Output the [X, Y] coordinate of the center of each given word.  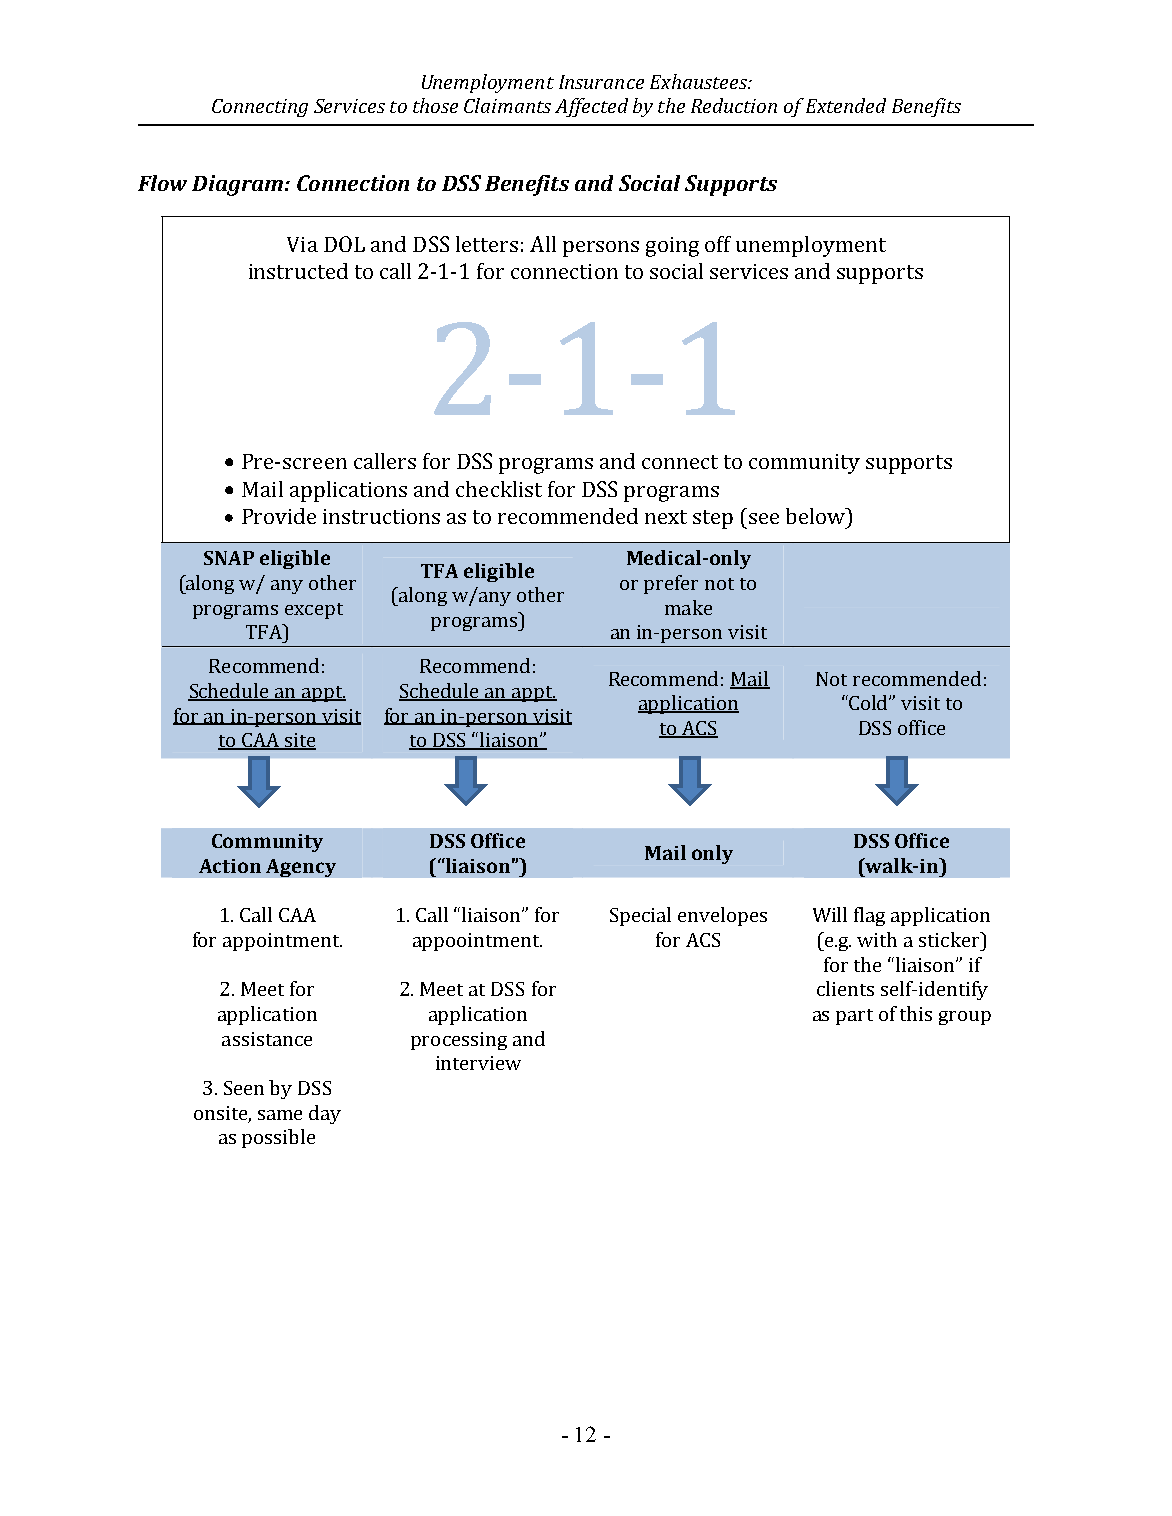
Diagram [239, 185]
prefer [671, 584]
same [280, 1115]
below [817, 516]
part [854, 1017]
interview [478, 1063]
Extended [846, 105]
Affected [591, 107]
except [314, 611]
